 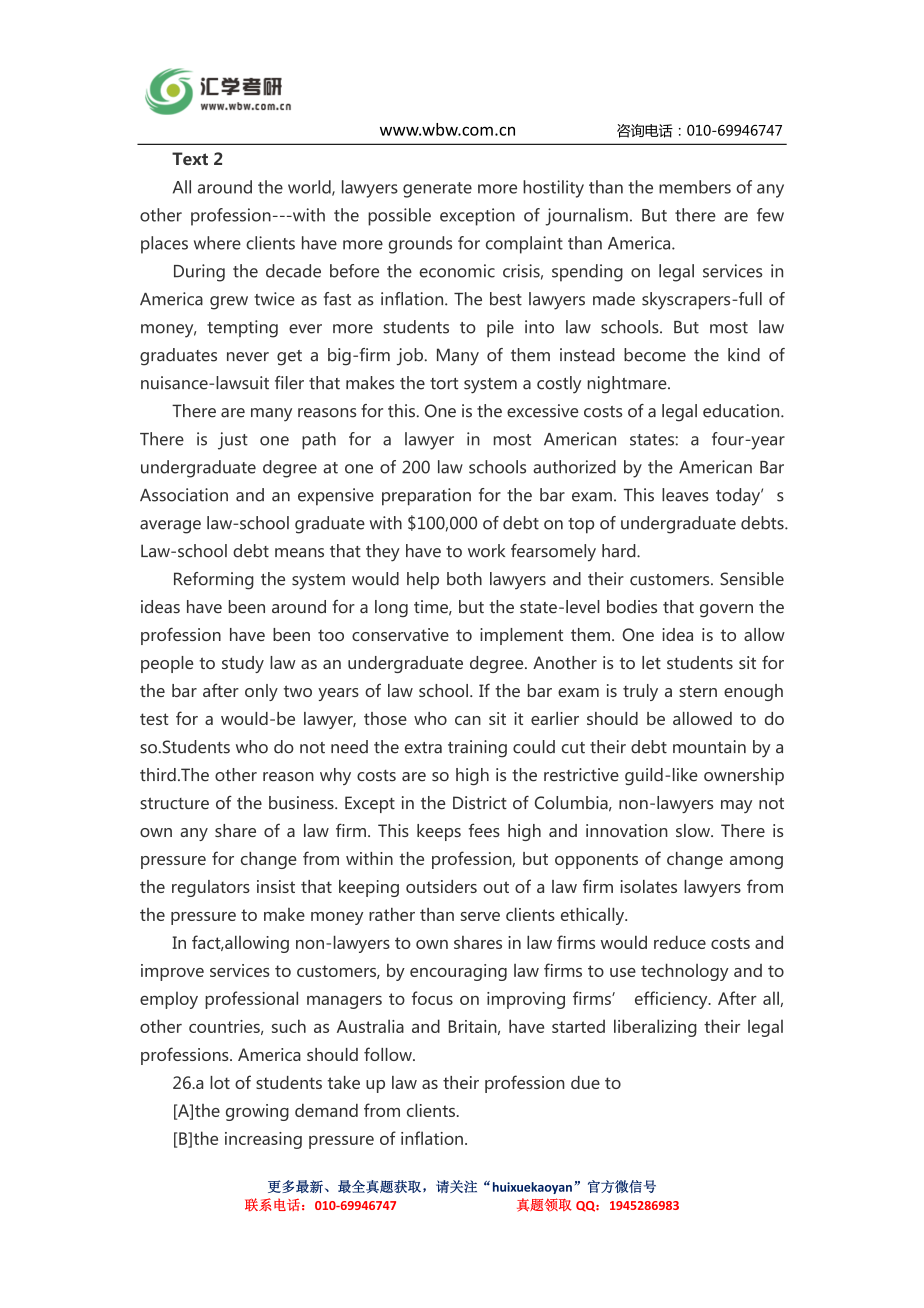 What do you see at coordinates (257, 1112) in the image?
I see `growing` at bounding box center [257, 1112].
